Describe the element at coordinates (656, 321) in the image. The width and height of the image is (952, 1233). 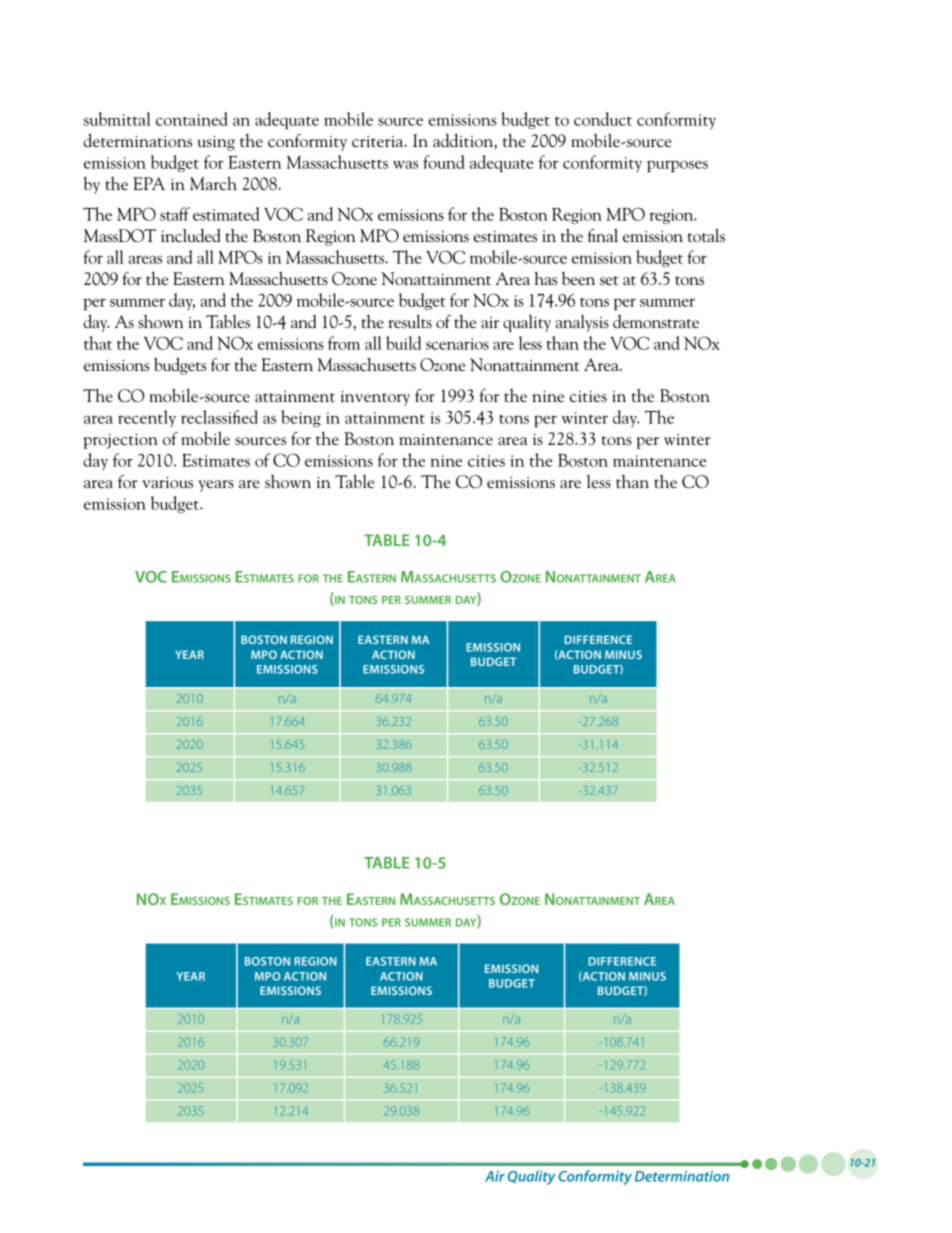
I see `demonstrate` at that location.
